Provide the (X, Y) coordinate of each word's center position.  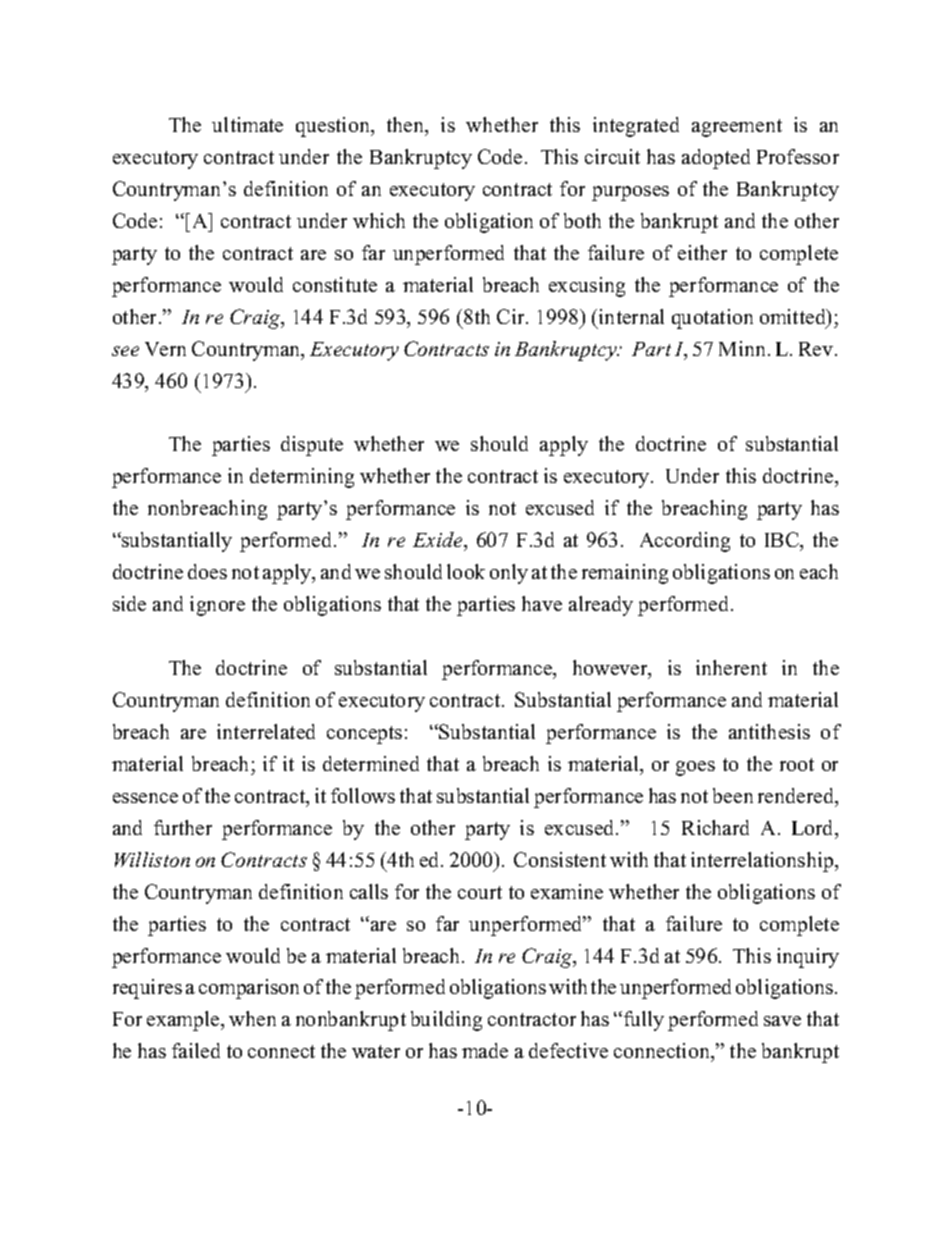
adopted (716, 159)
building (446, 1021)
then (407, 126)
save (782, 1021)
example (184, 1021)
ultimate (247, 124)
